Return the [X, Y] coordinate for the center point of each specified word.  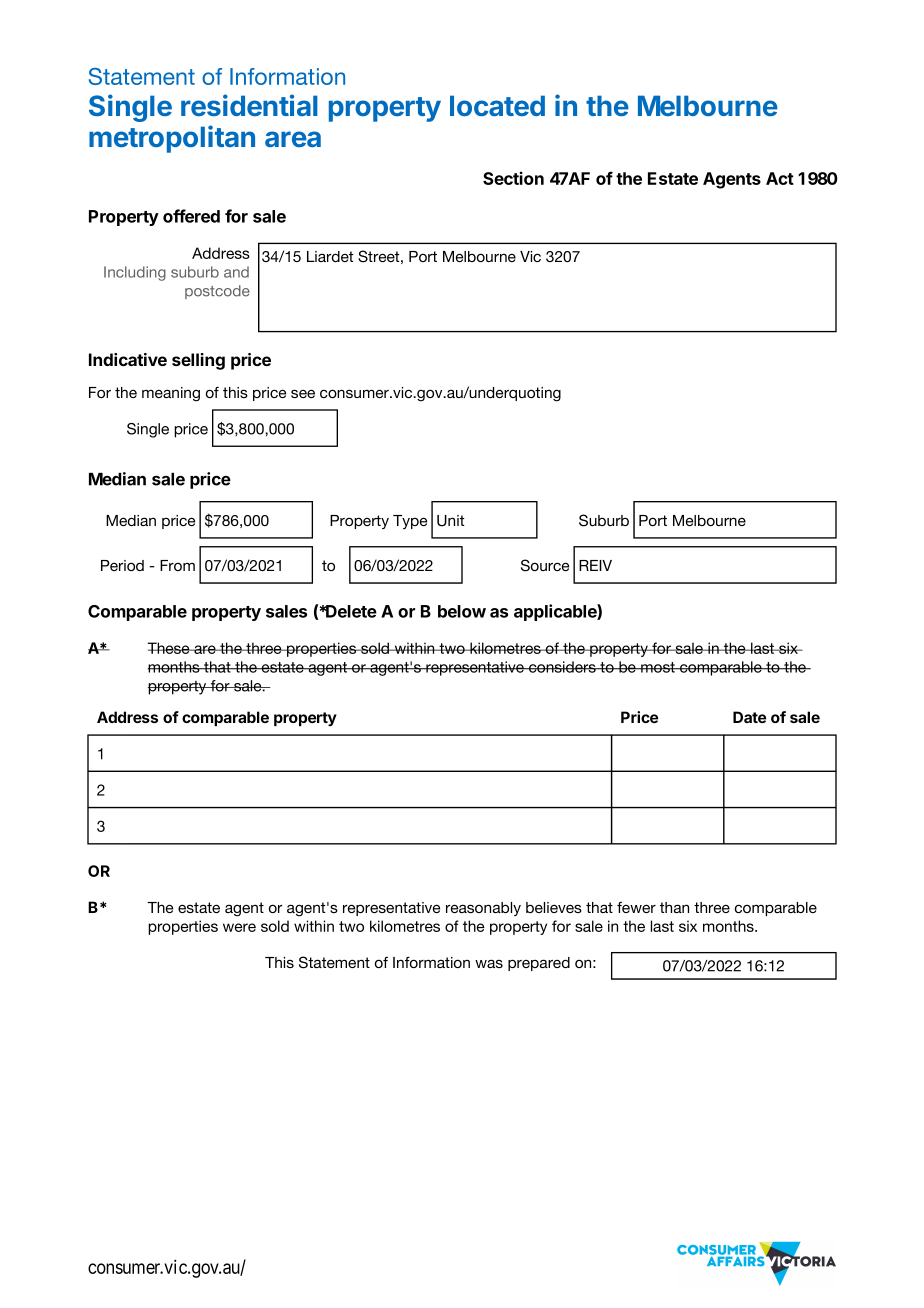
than [674, 907]
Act [780, 178]
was [489, 963]
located [497, 105]
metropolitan [172, 139]
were [239, 927]
